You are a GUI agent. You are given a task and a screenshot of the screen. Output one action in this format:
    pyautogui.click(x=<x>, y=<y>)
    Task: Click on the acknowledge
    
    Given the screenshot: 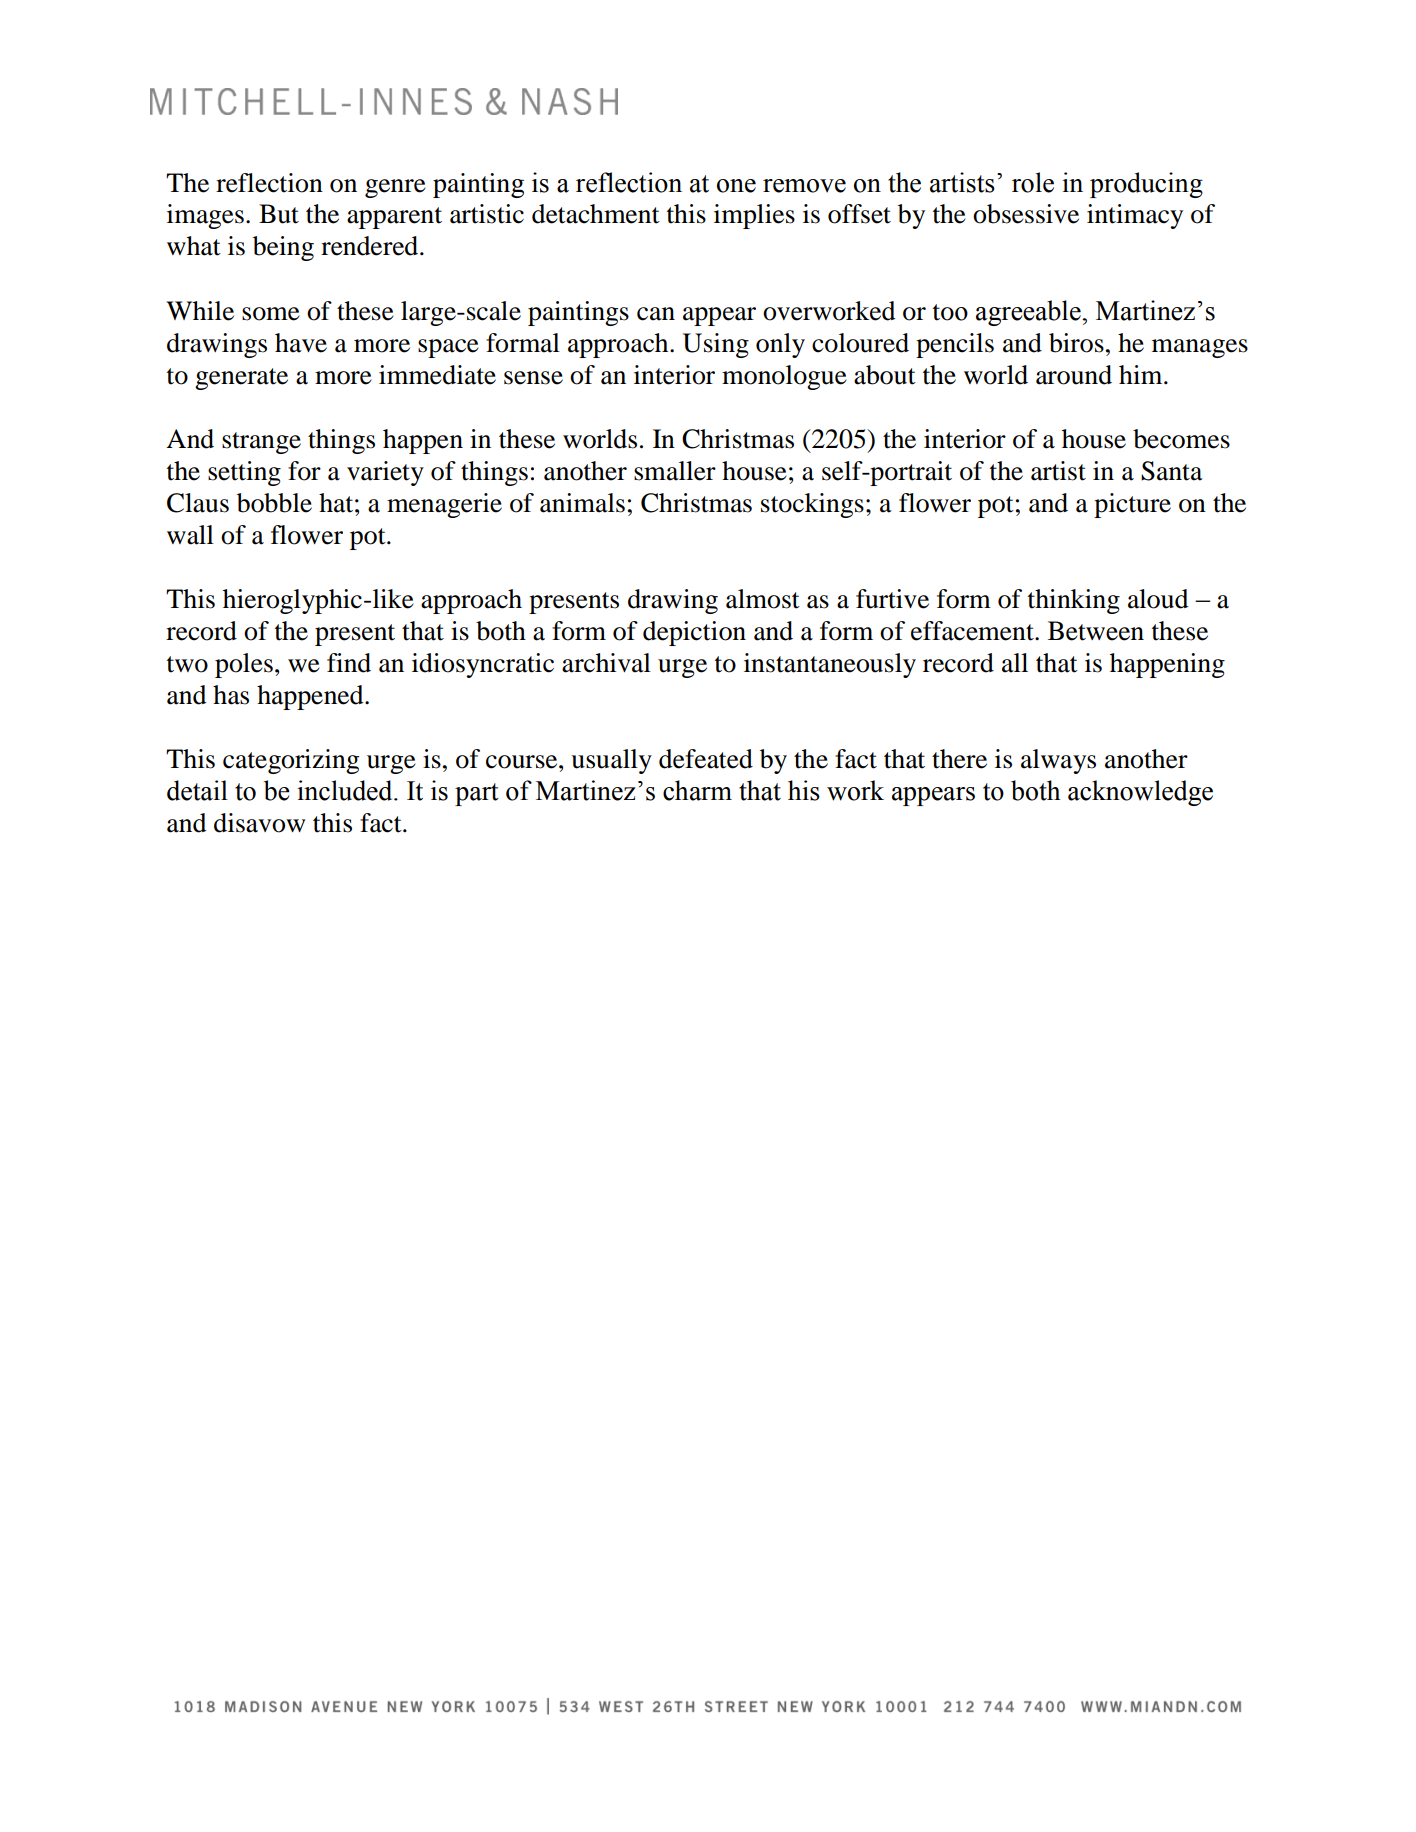 What is the action you would take?
    pyautogui.click(x=1140, y=793)
